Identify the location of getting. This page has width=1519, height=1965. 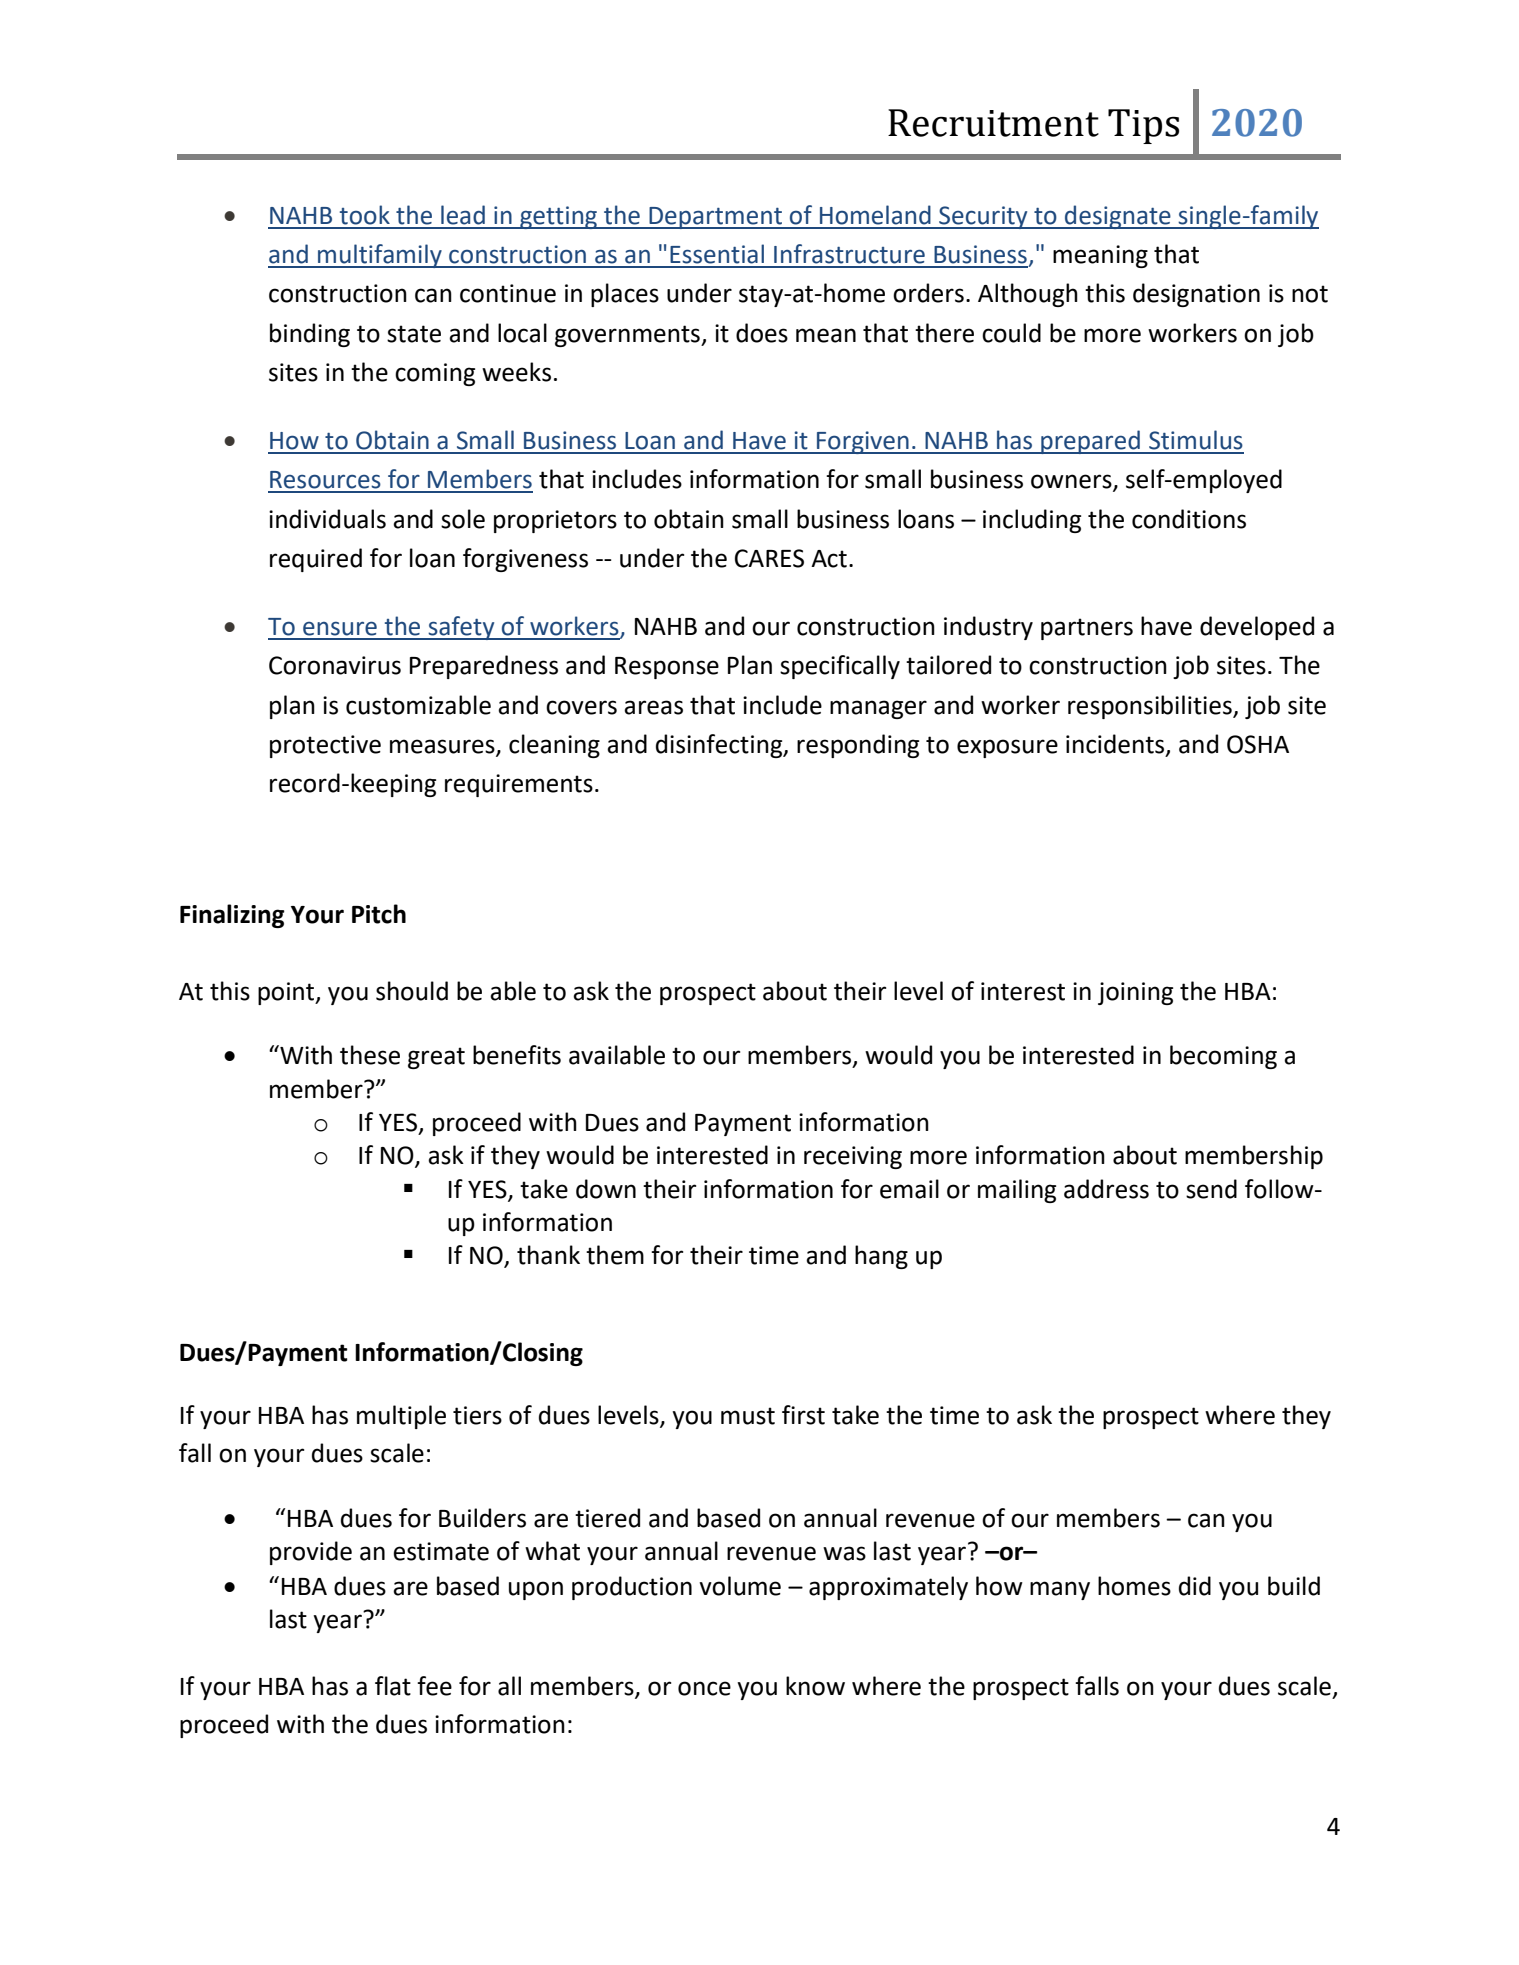
(559, 217).
